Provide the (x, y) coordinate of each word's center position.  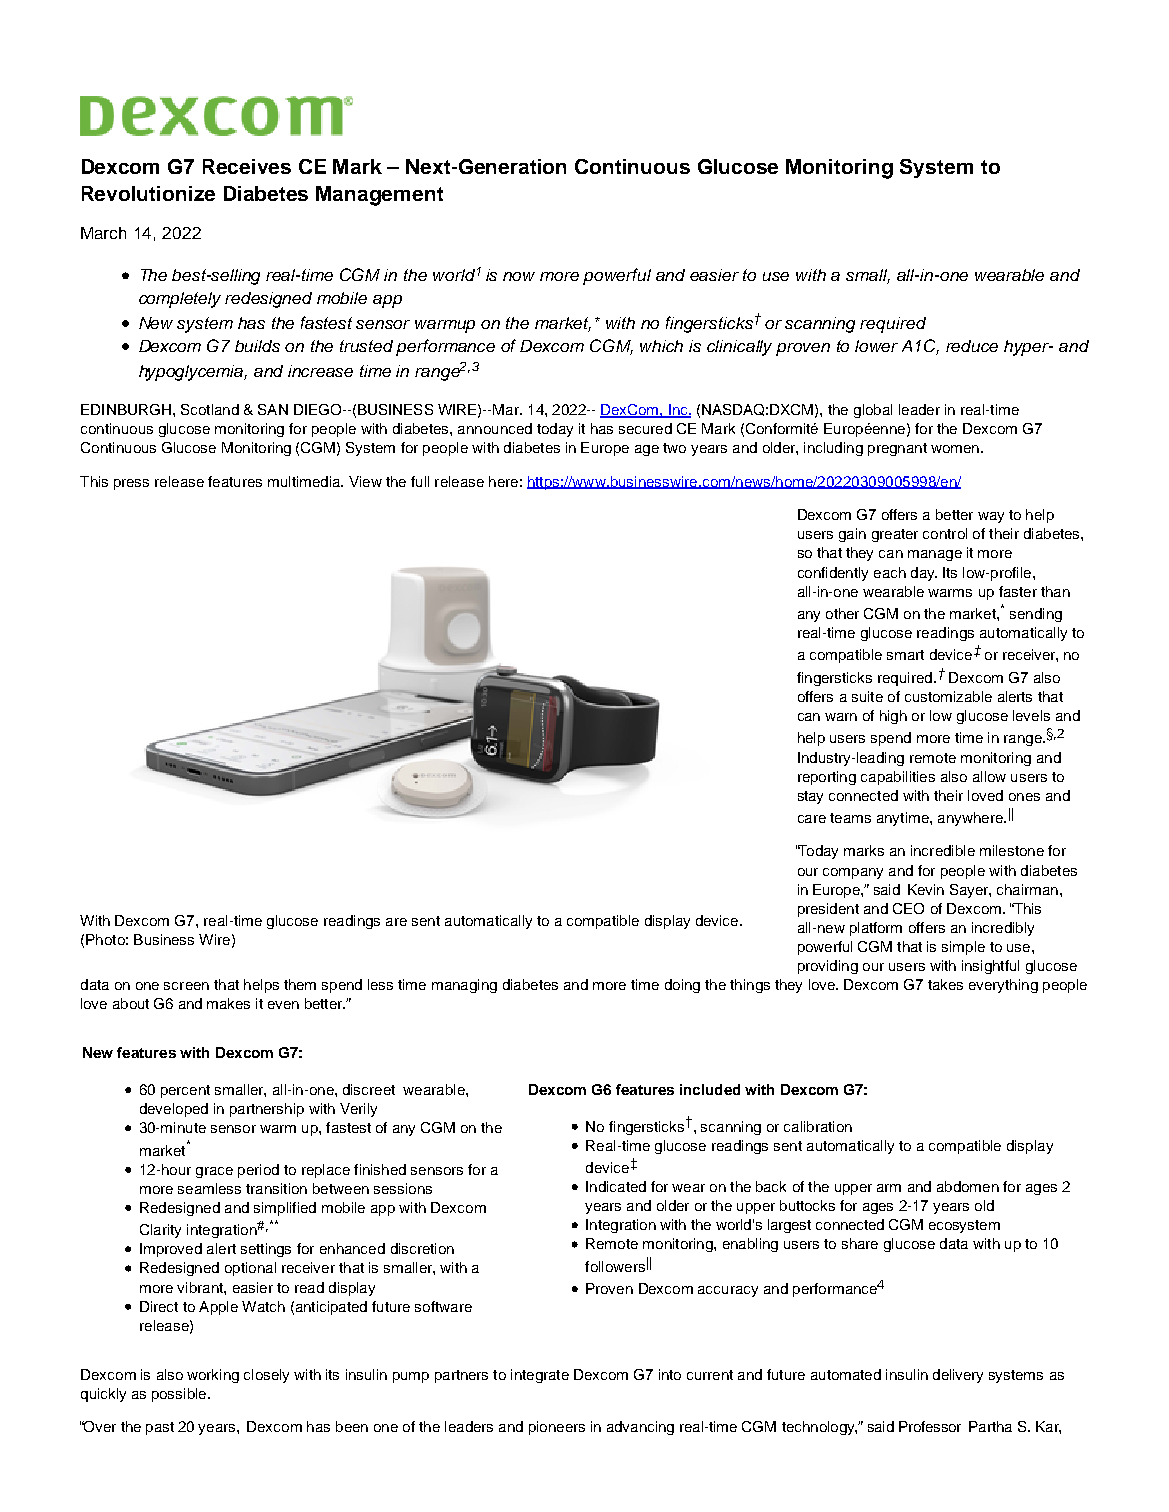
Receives (247, 166)
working (213, 1376)
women (955, 449)
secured (645, 428)
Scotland (210, 409)
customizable (948, 696)
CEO (908, 908)
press (131, 484)
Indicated (616, 1186)
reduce (972, 346)
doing (682, 986)
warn (841, 717)
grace (214, 1172)
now (519, 276)
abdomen (968, 1186)
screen (186, 986)
